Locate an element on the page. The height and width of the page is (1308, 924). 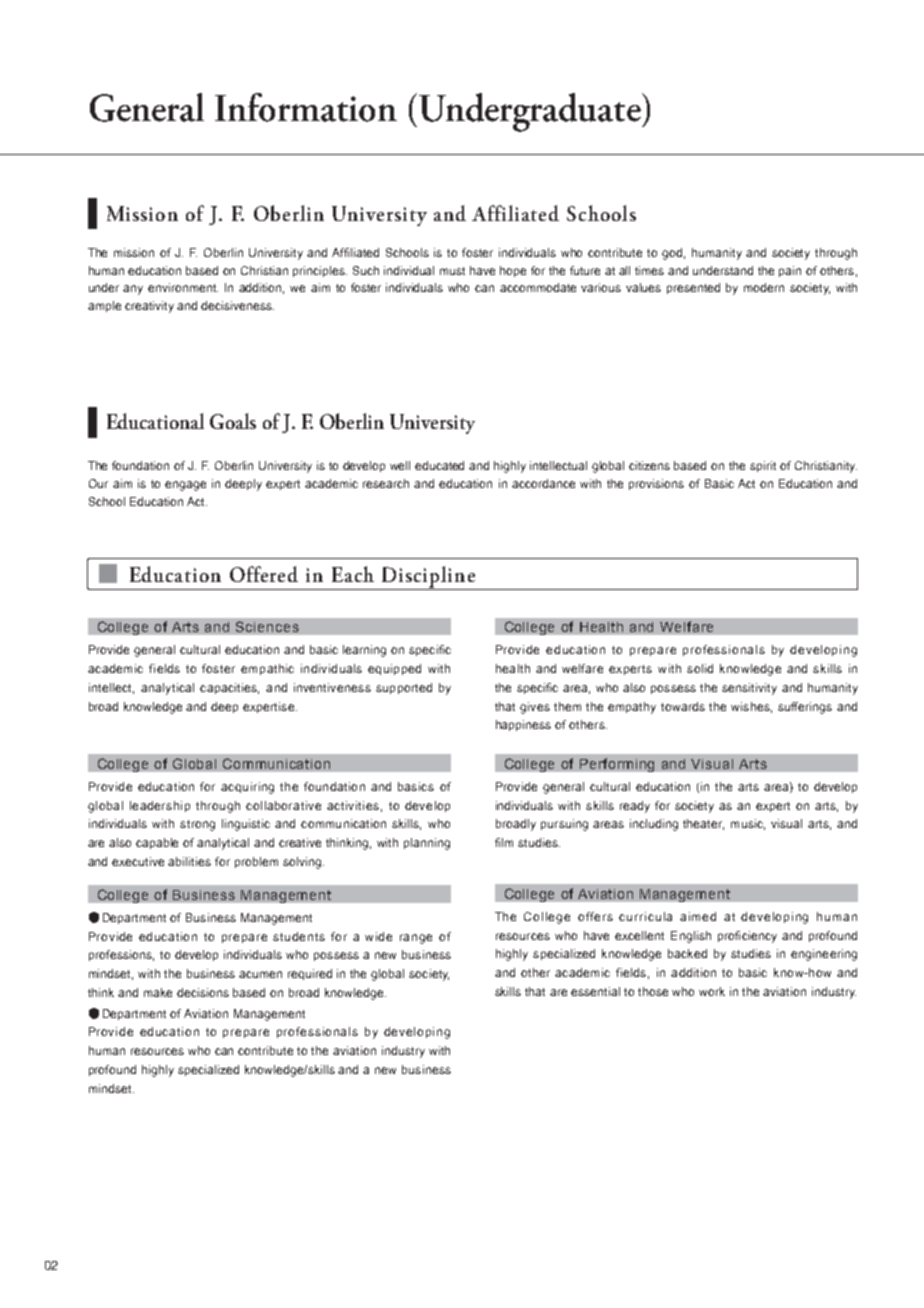
range is located at coordinates (416, 939).
